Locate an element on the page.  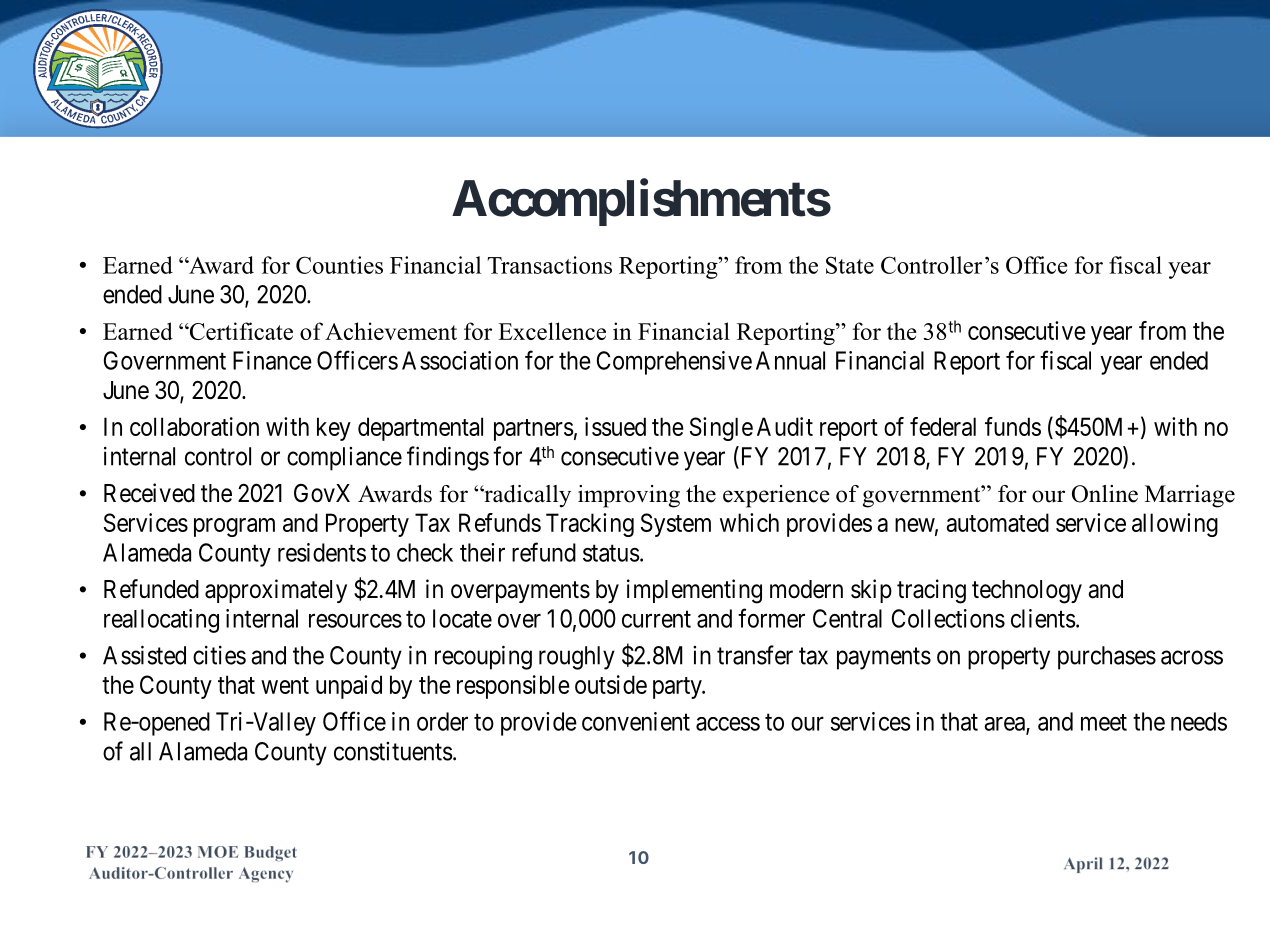
key is located at coordinates (334, 429).
